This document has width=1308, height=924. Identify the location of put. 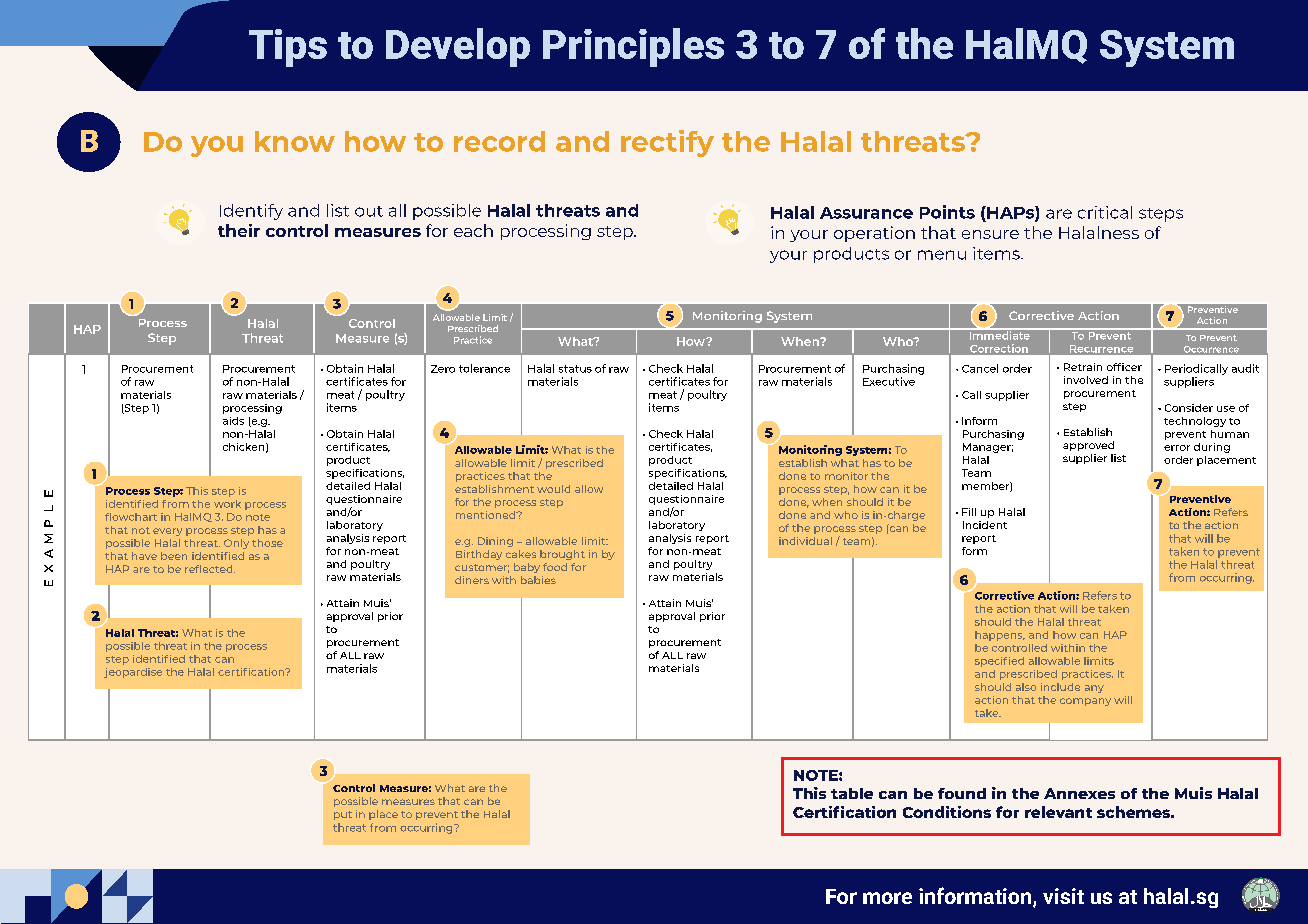
(343, 815).
